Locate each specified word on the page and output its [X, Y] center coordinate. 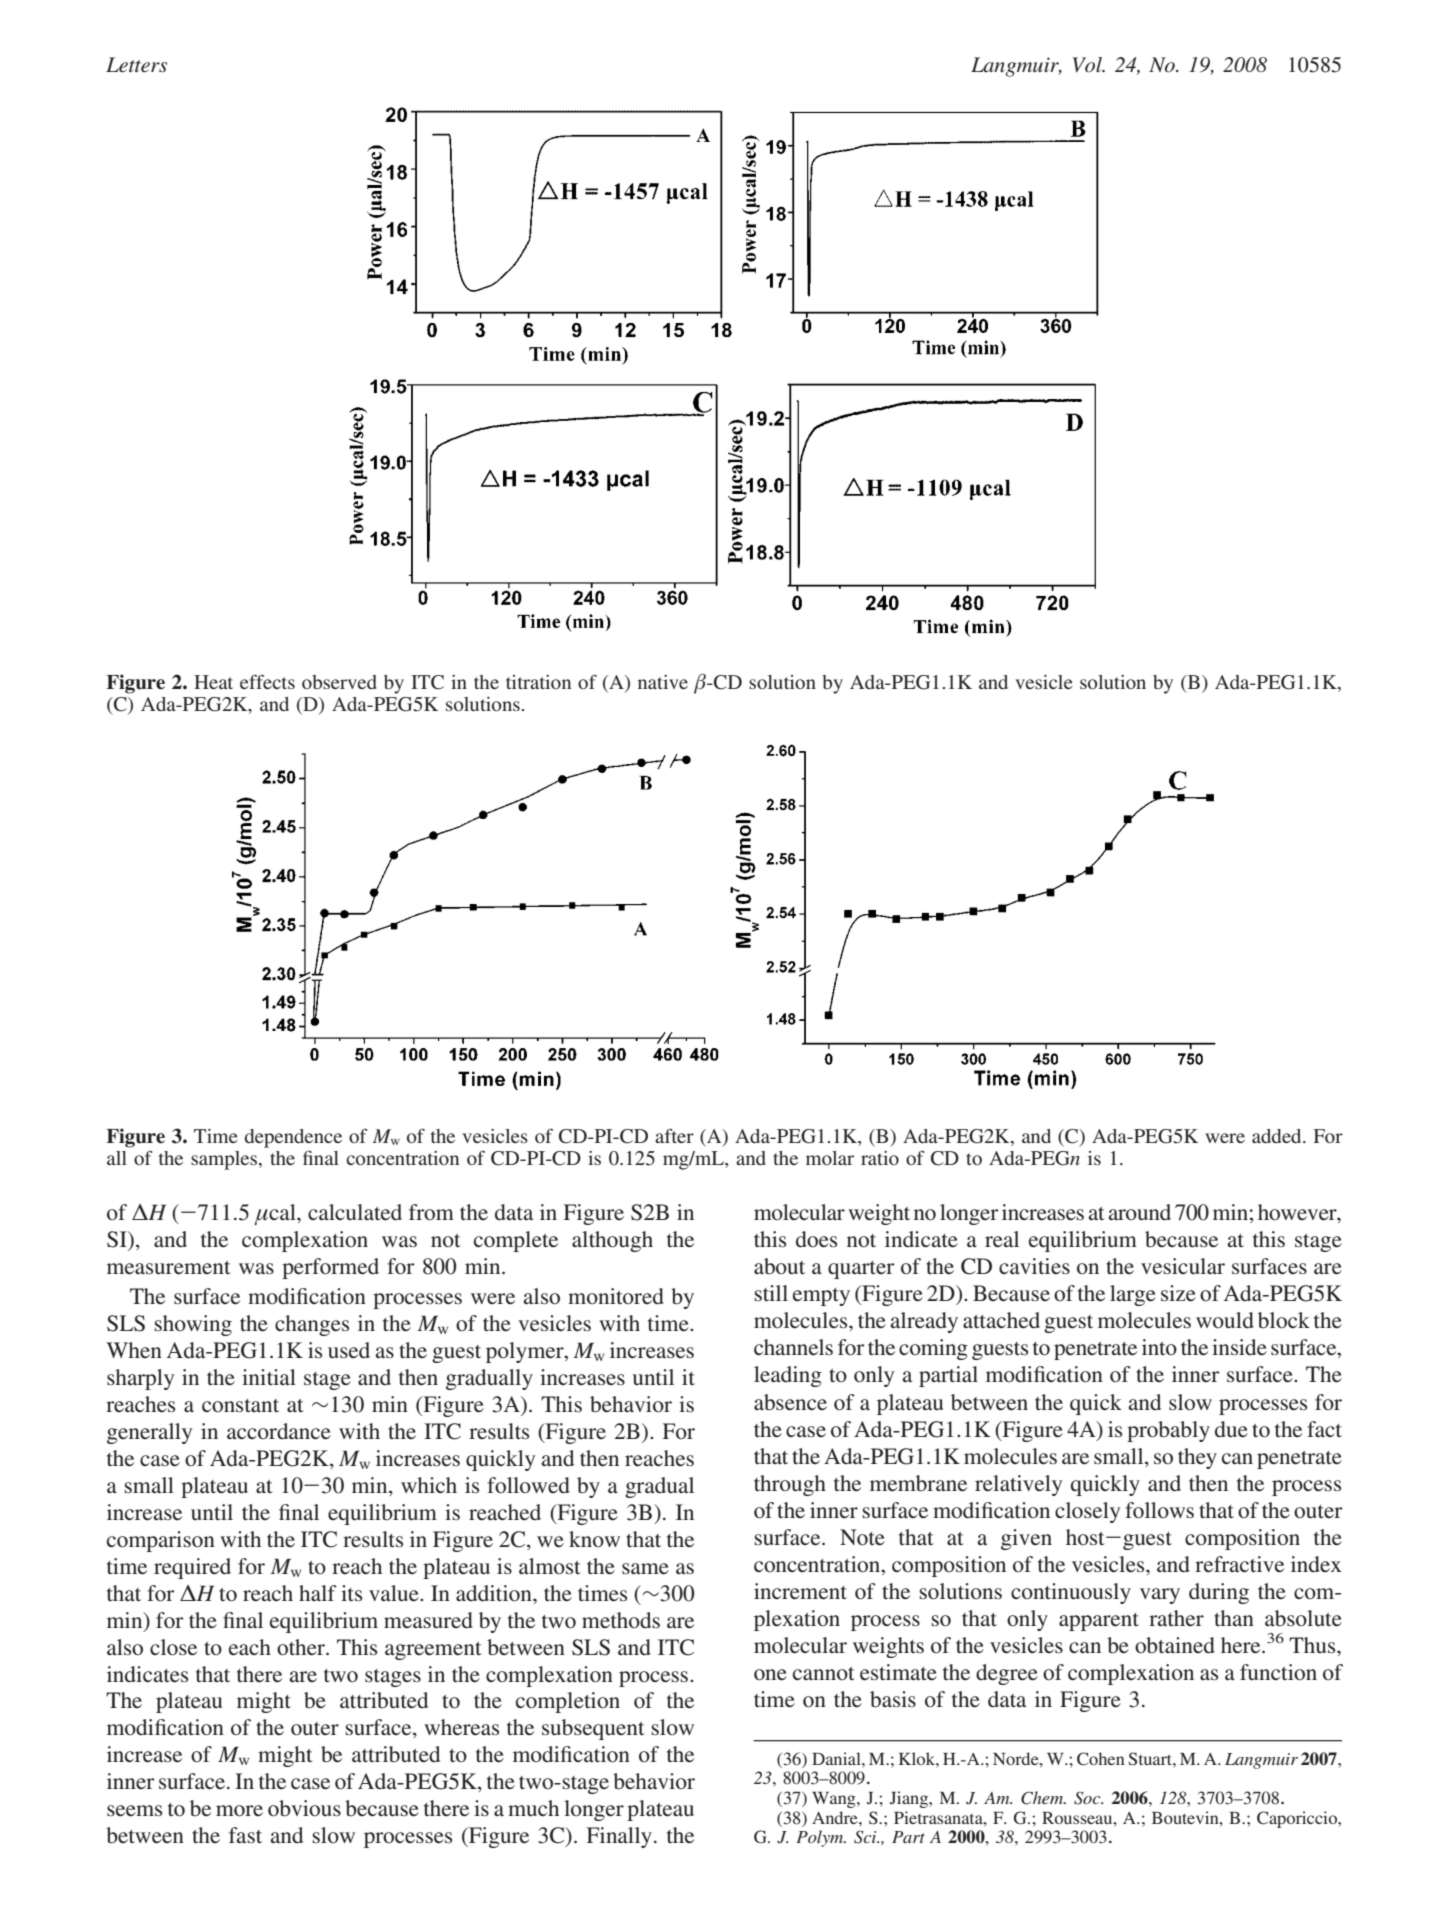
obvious [304, 1808]
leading [788, 1376]
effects [267, 681]
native [663, 682]
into [1159, 1347]
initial [269, 1377]
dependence [293, 1138]
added [1278, 1136]
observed [339, 682]
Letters [136, 65]
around [1139, 1212]
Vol [1088, 65]
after [674, 1136]
